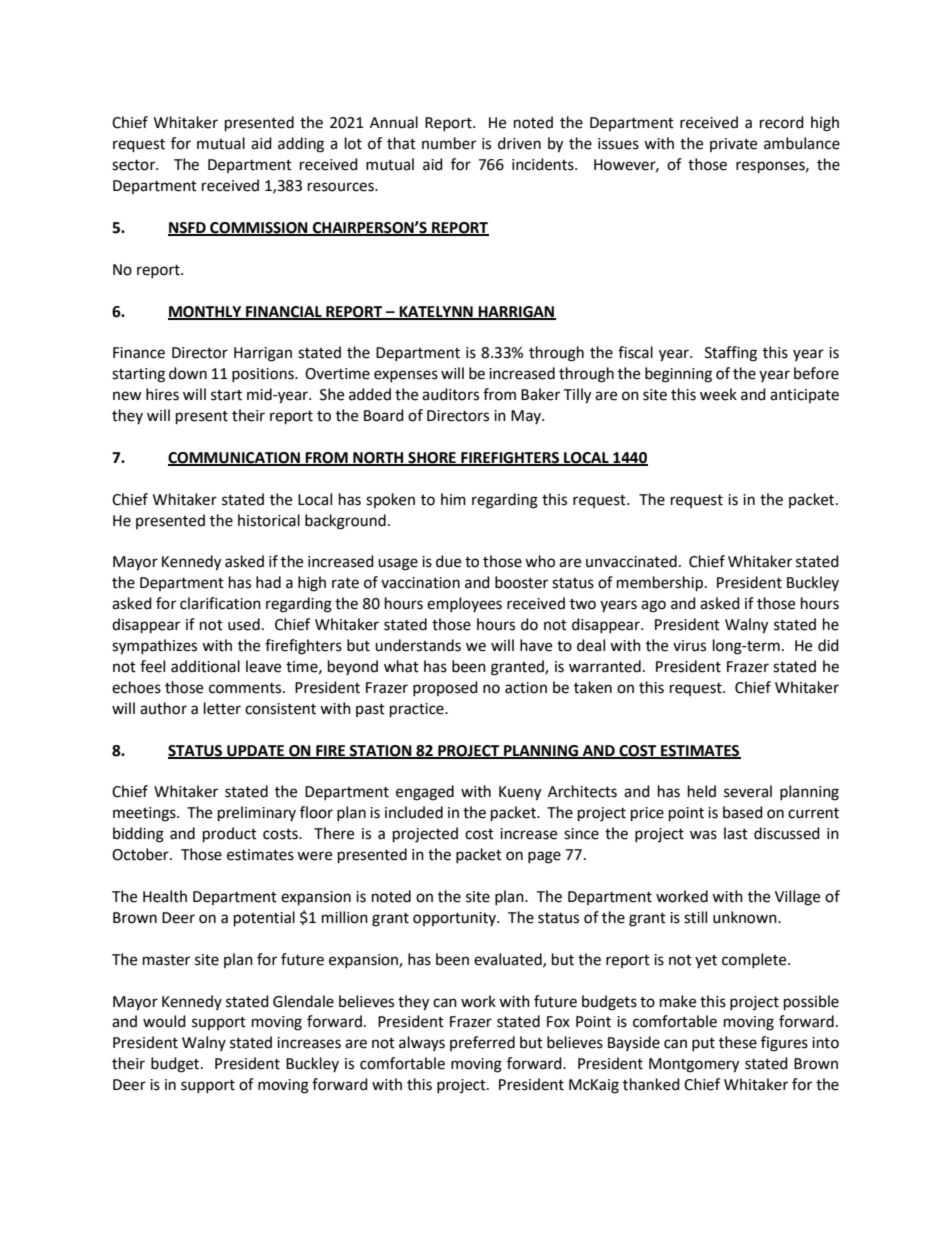  What do you see at coordinates (220, 603) in the screenshot?
I see `clarification` at bounding box center [220, 603].
